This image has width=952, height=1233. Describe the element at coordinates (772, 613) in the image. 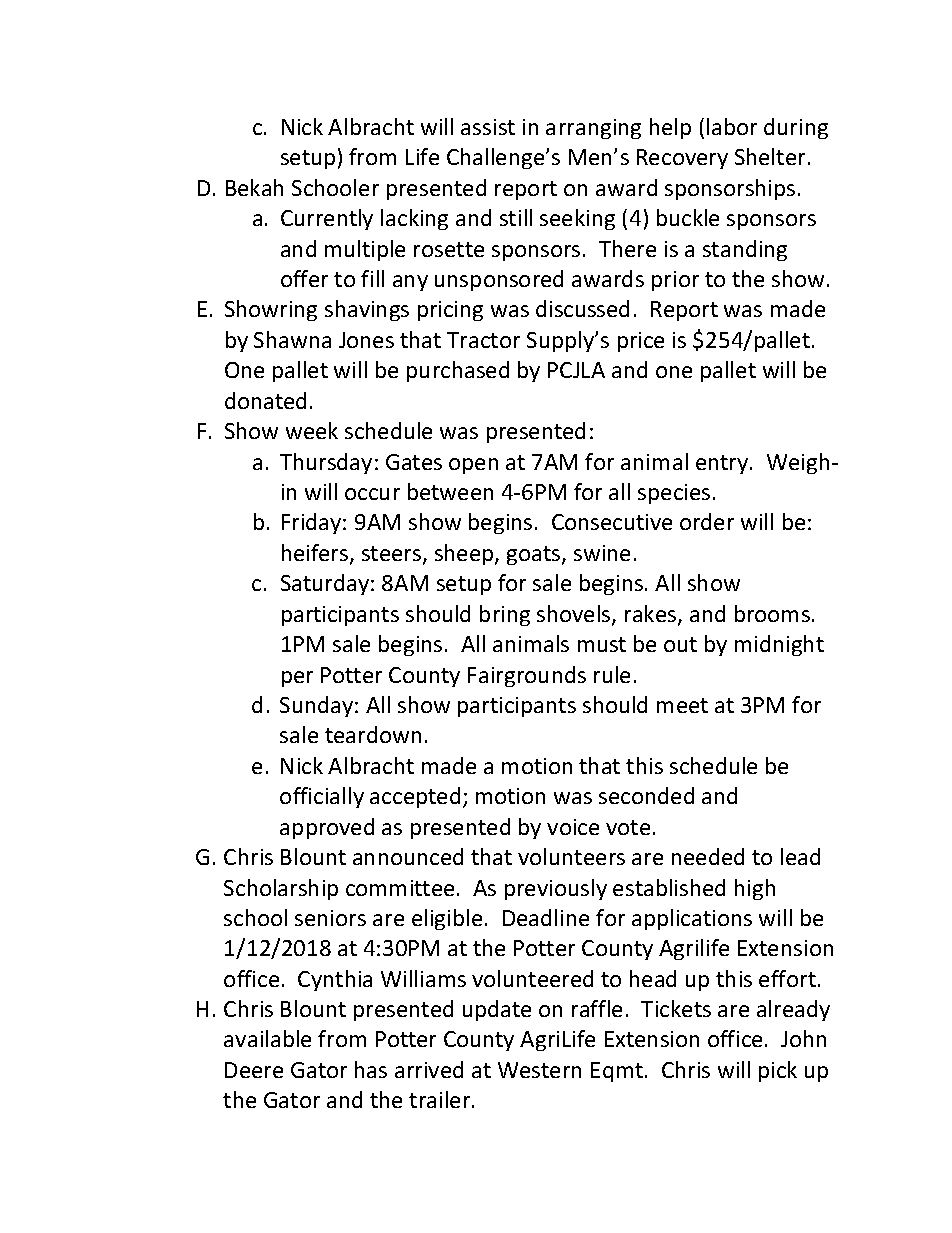

I see `brooms` at that location.
